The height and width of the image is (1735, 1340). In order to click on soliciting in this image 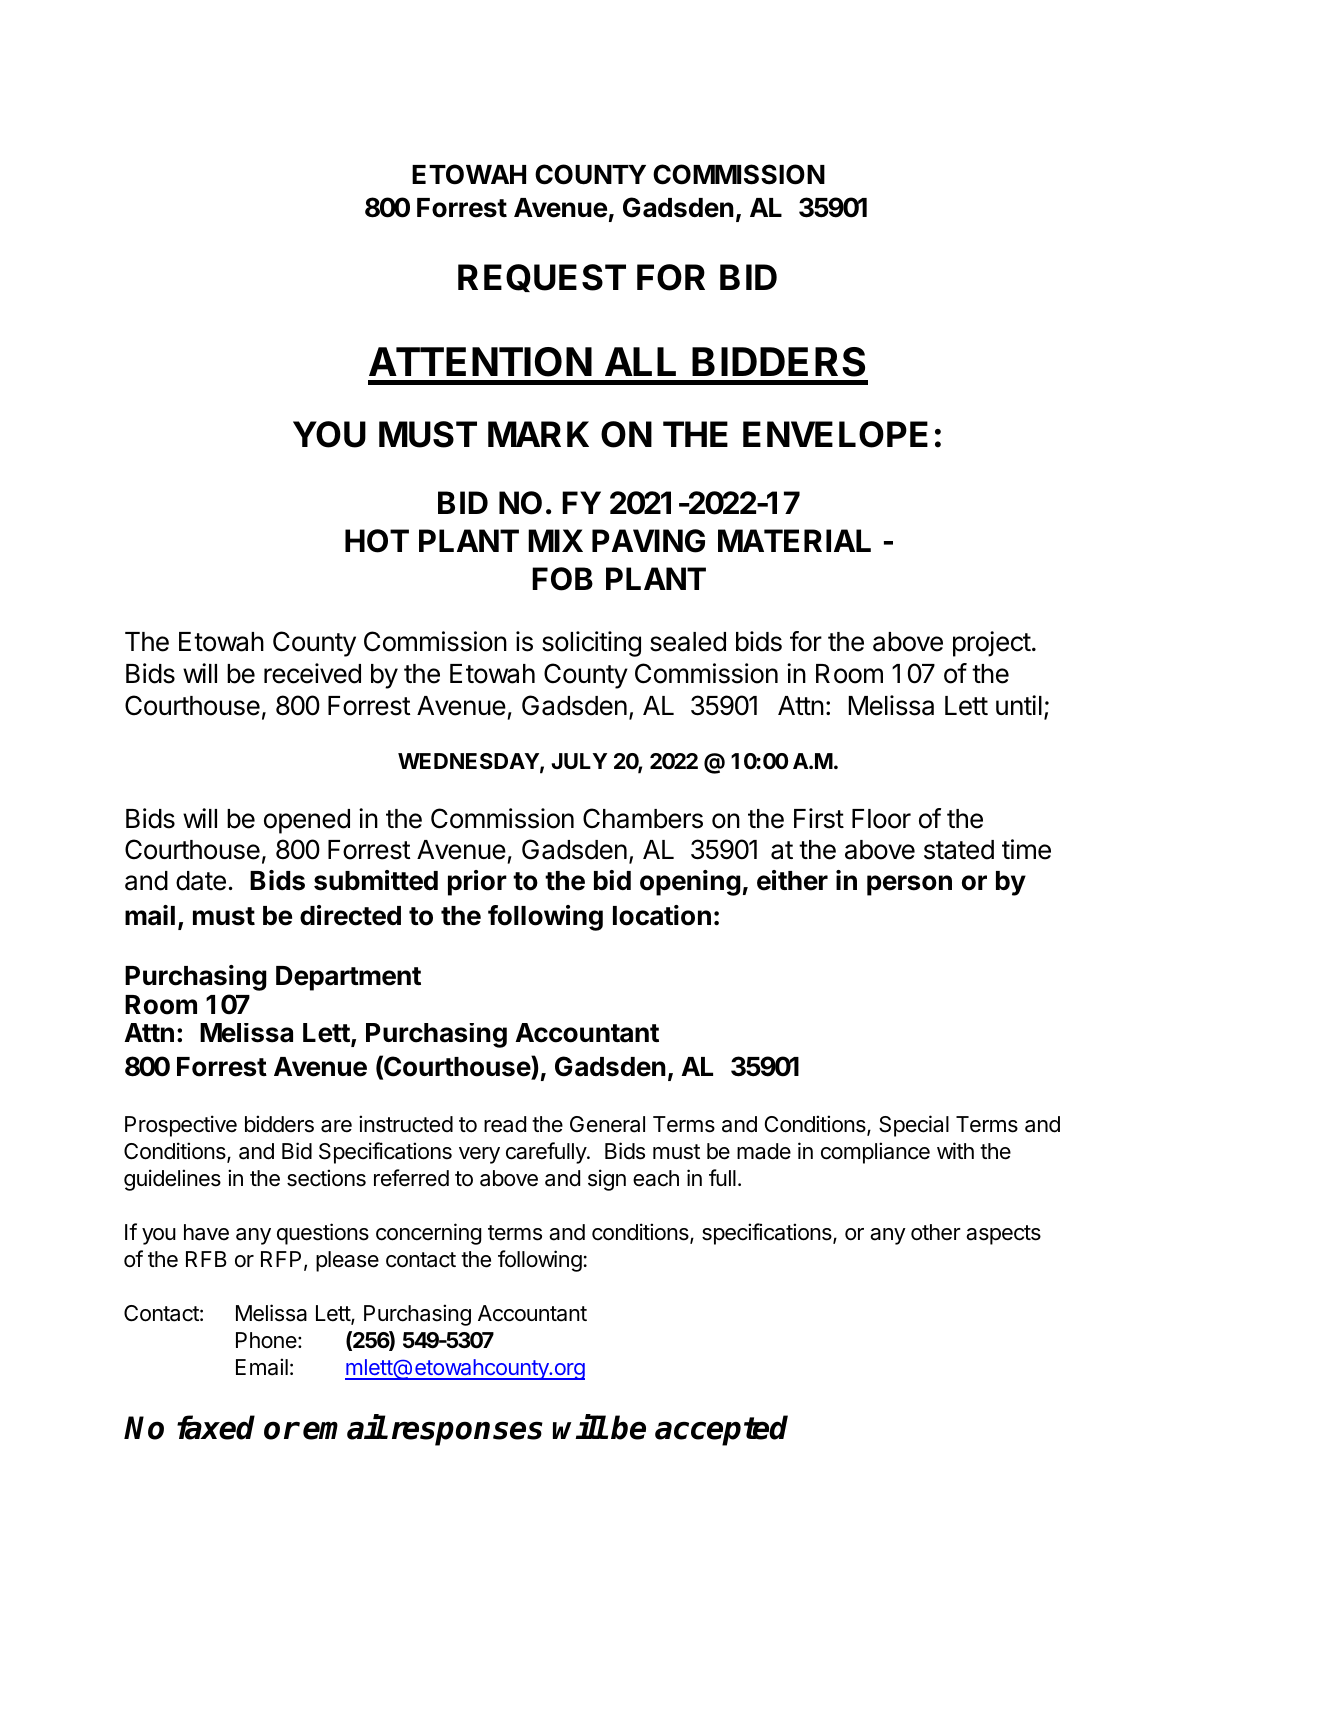, I will do `click(591, 644)`.
